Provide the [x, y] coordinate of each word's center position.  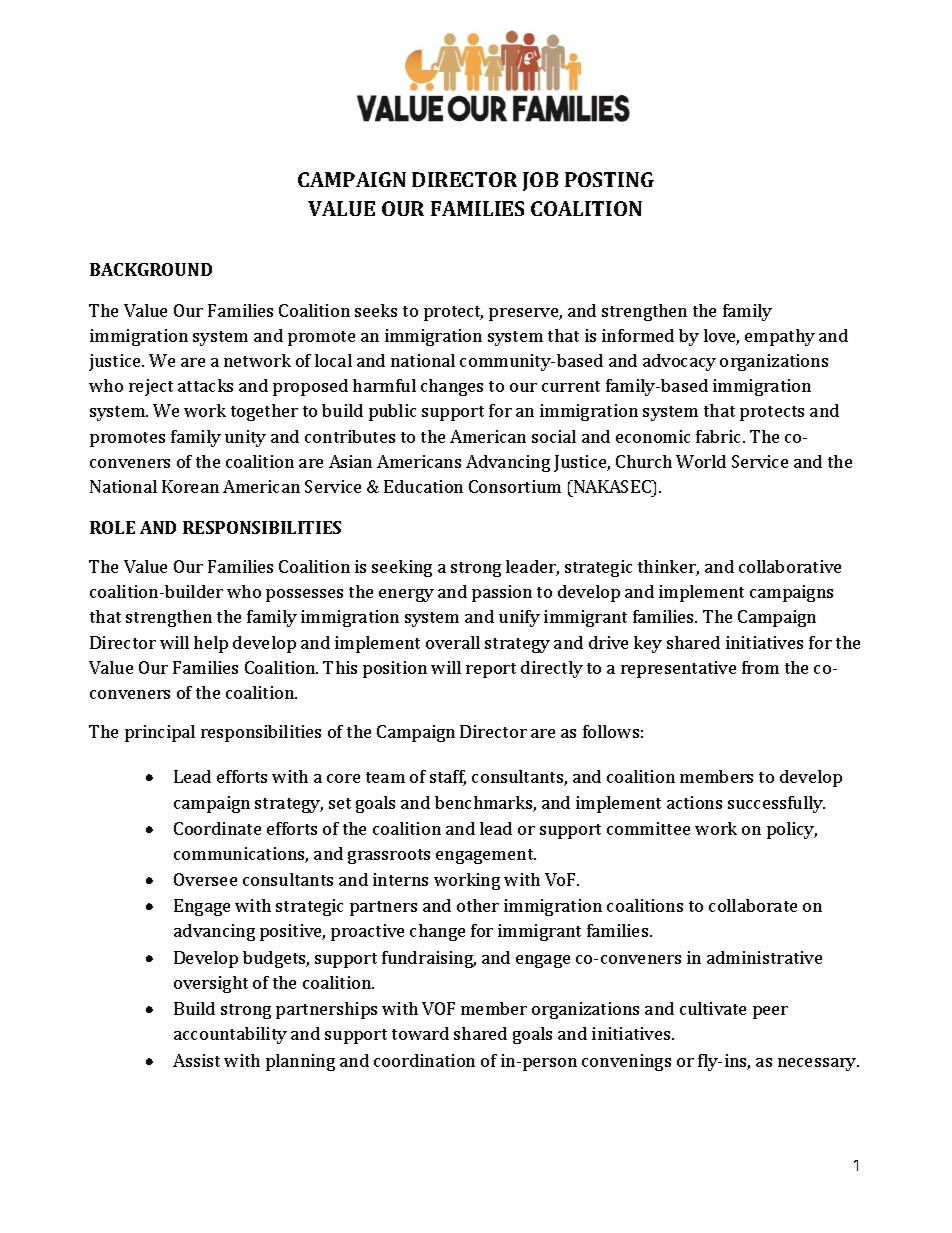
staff [448, 778]
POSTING [609, 179]
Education [423, 486]
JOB [540, 181]
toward [420, 1033]
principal [160, 733]
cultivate [713, 1008]
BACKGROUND [151, 269]
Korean [190, 486]
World [701, 461]
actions [694, 802]
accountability [230, 1035]
